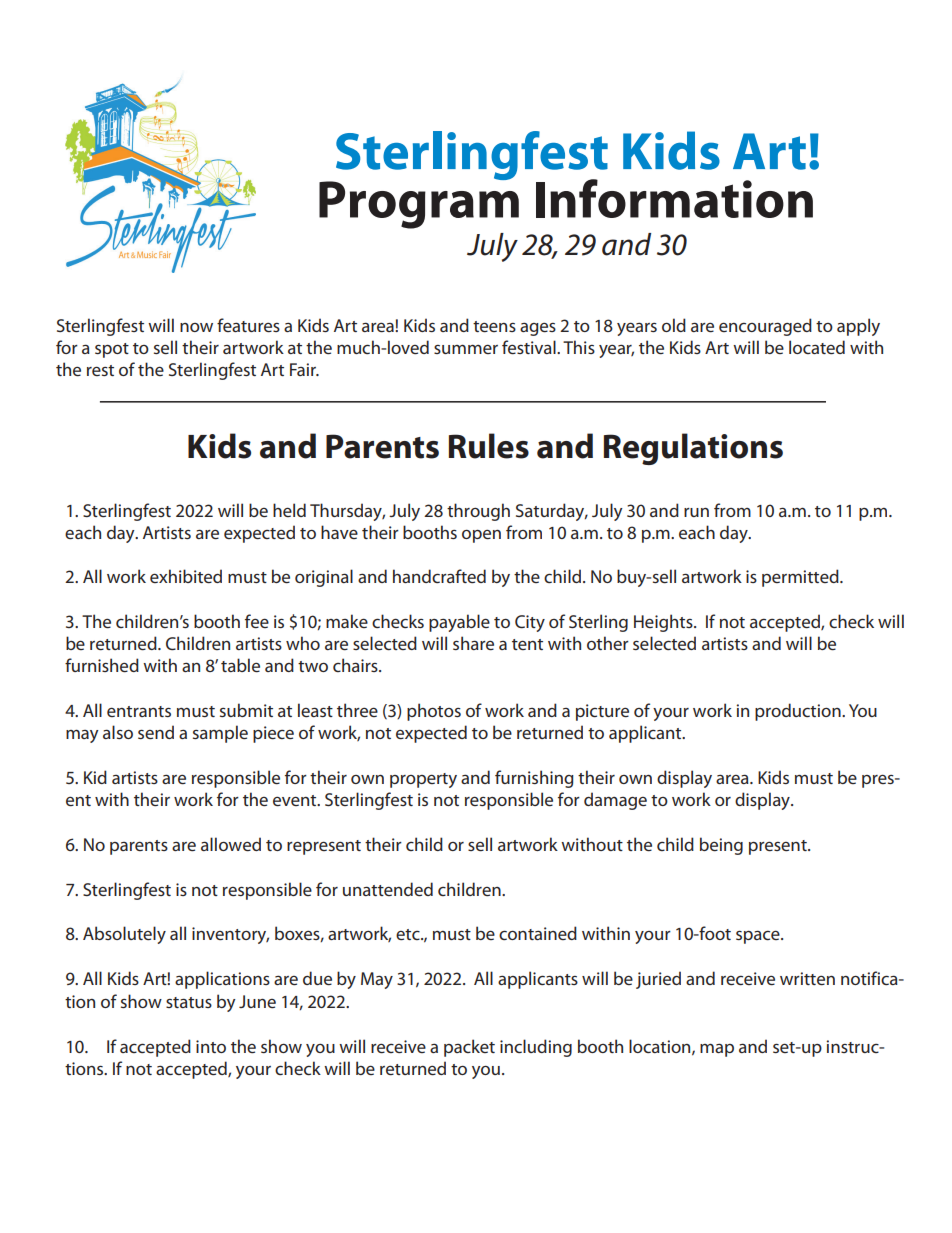 The image size is (952, 1233). I want to click on open, so click(481, 536).
